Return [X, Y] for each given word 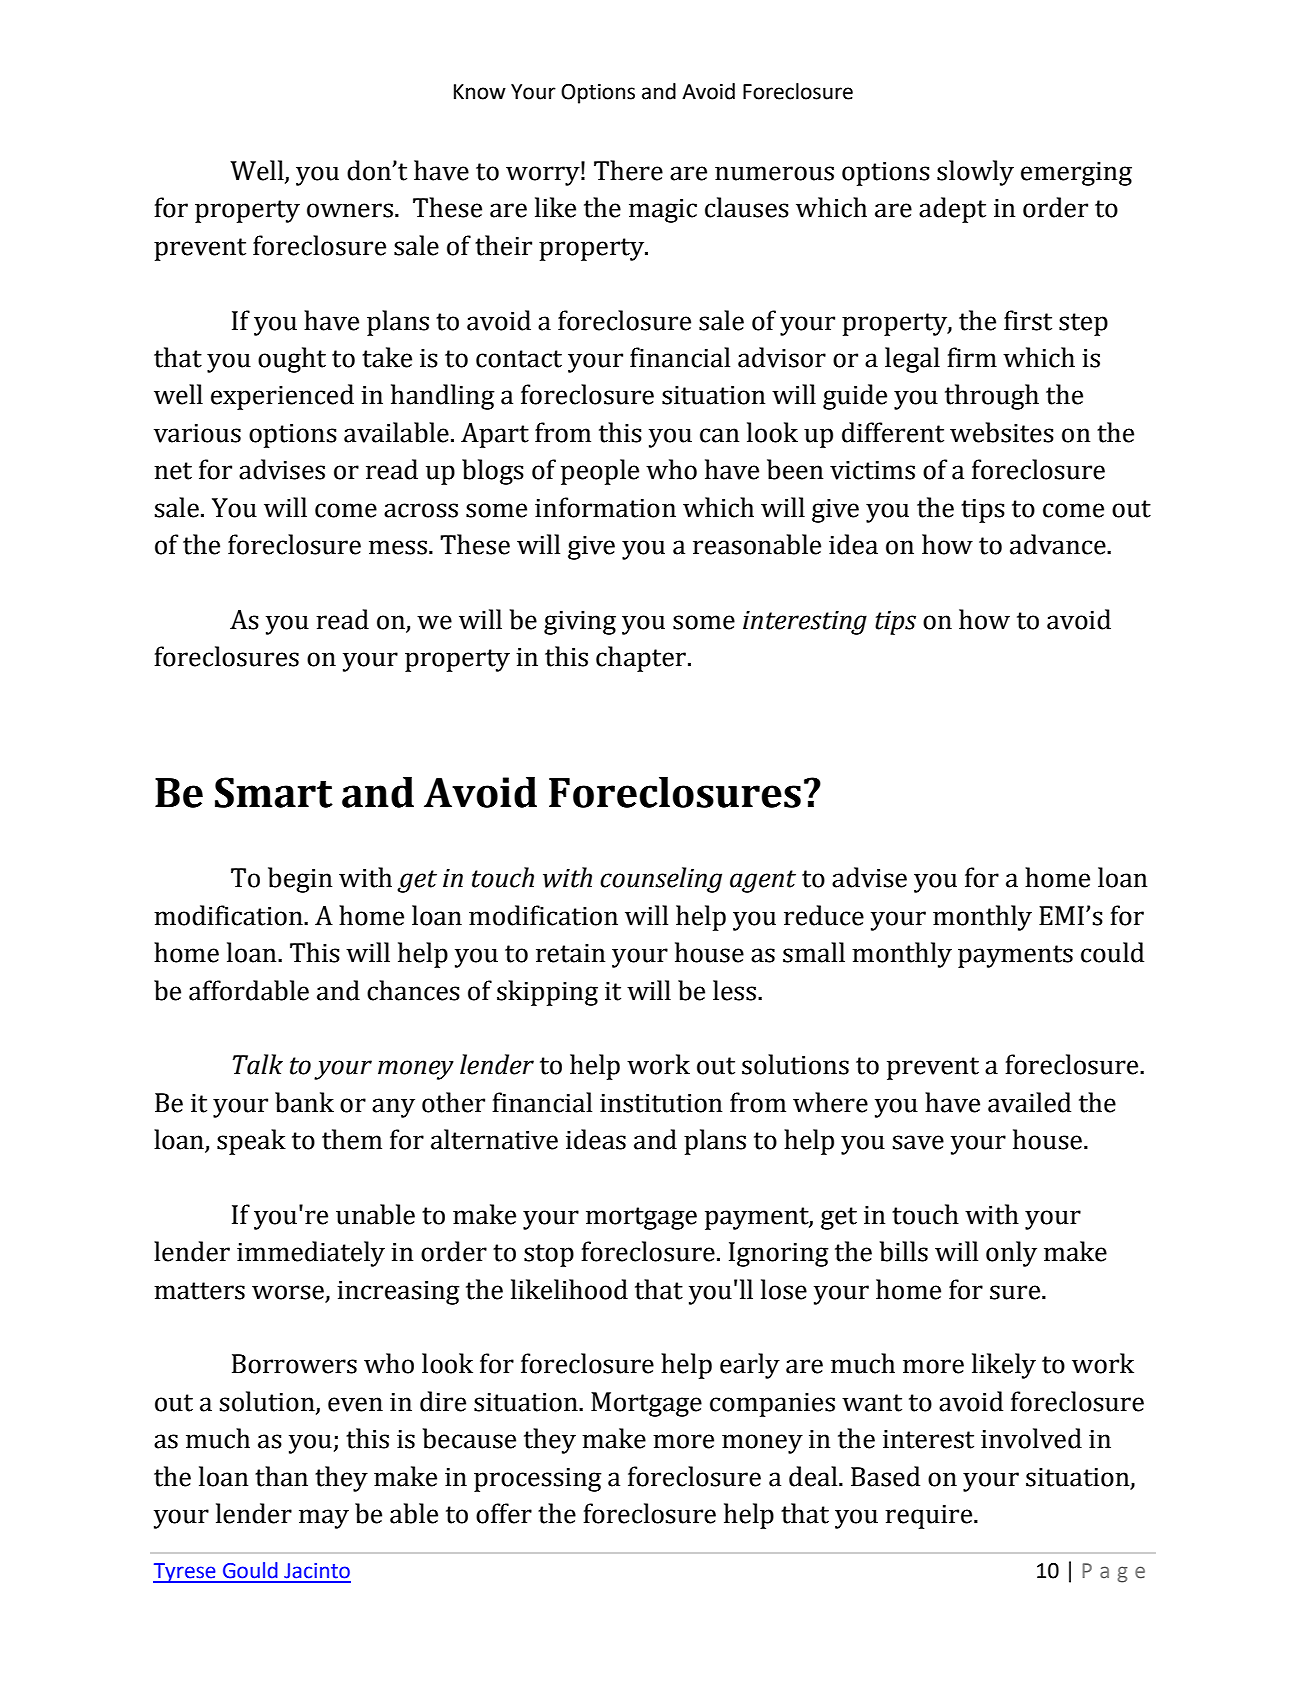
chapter [641, 659]
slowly [975, 173]
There [628, 170]
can [719, 435]
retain [570, 953]
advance [1059, 544]
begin [300, 880]
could [1112, 952]
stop [549, 1255]
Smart [274, 792]
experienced [282, 397]
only [1011, 1254]
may [324, 1519]
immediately [311, 1254]
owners [350, 210]
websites [1002, 432]
